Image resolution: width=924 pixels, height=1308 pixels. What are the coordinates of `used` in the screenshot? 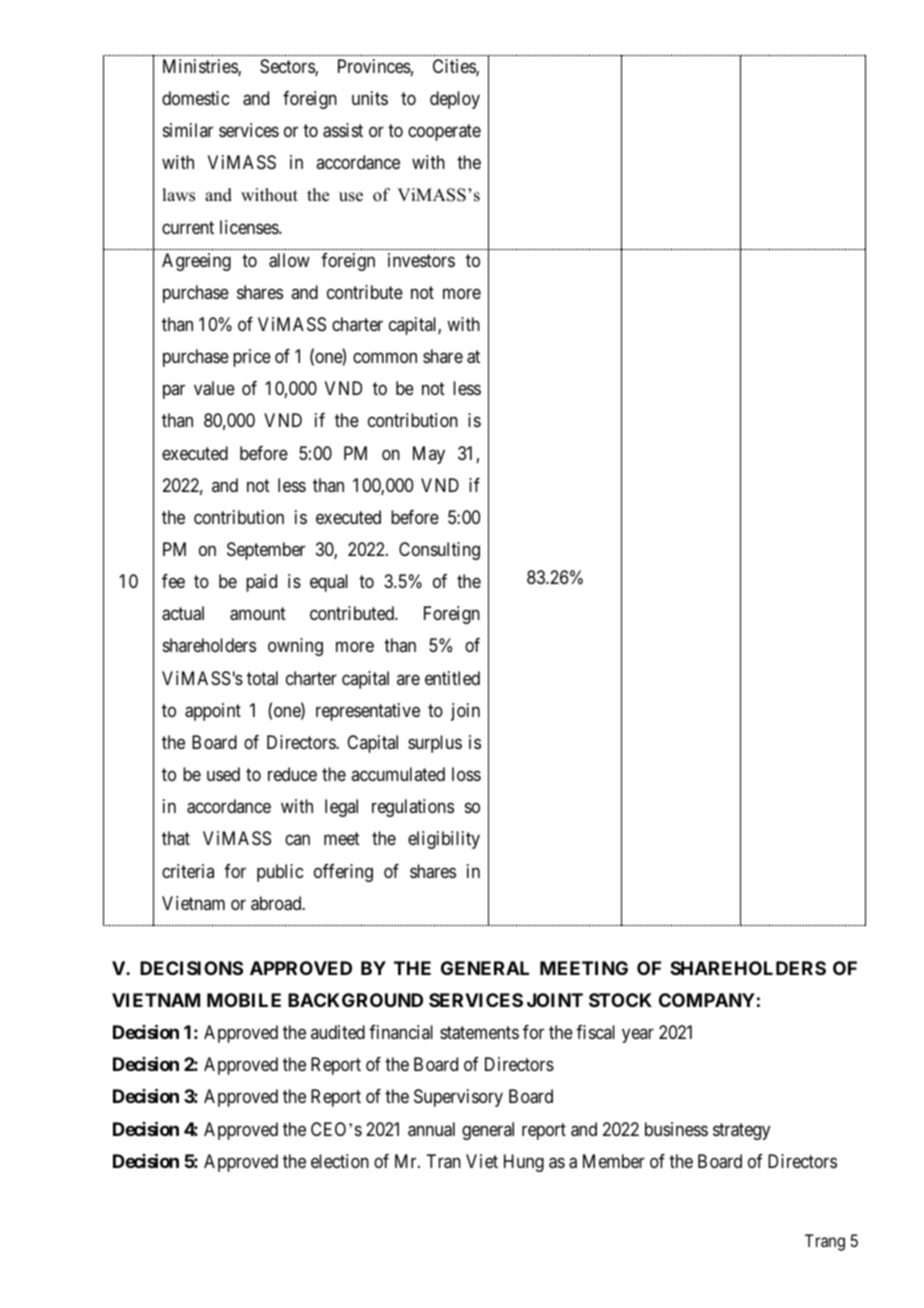 It's located at (223, 774).
